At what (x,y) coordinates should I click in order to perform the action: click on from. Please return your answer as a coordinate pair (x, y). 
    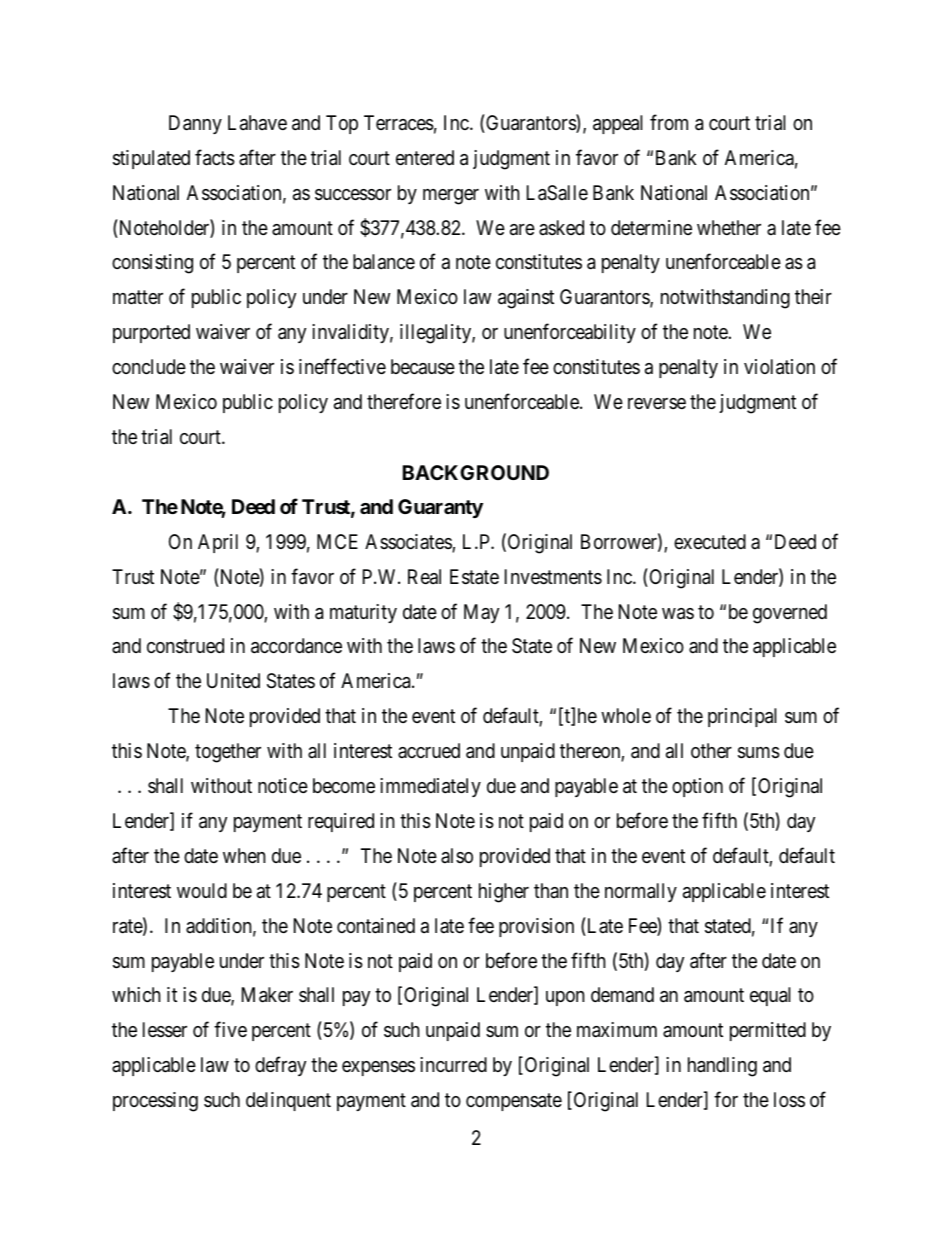
    Looking at the image, I should click on (669, 122).
